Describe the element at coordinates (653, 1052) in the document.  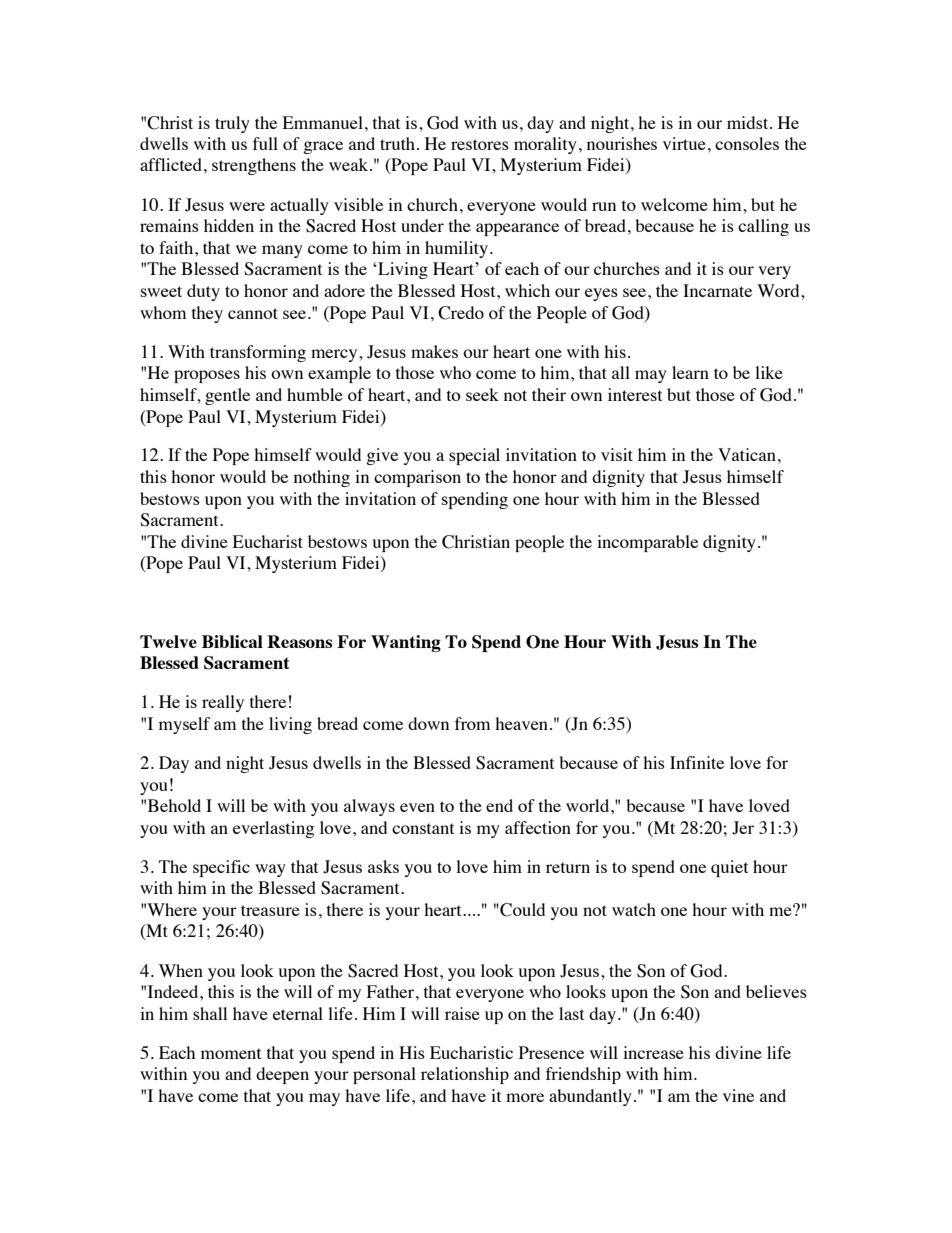
I see `increase` at that location.
